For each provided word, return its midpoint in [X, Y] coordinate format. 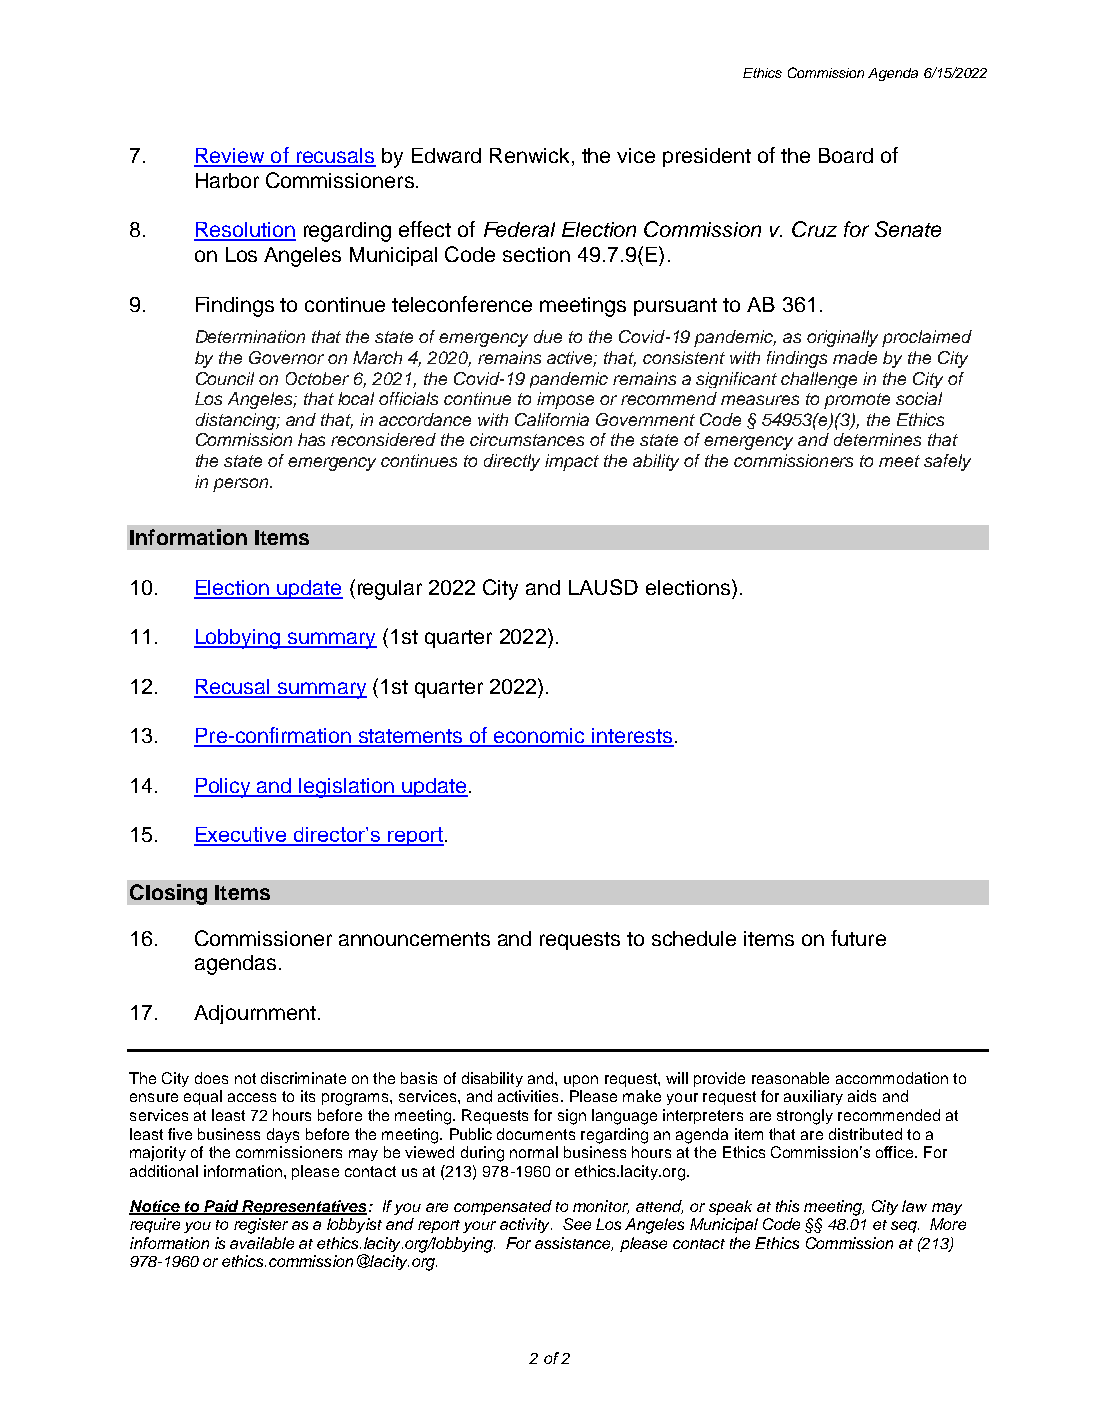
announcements [414, 939]
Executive [241, 836]
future [858, 938]
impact [572, 462]
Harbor [227, 180]
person [240, 485]
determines [877, 439]
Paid [221, 1207]
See [577, 1224]
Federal [519, 229]
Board [846, 155]
